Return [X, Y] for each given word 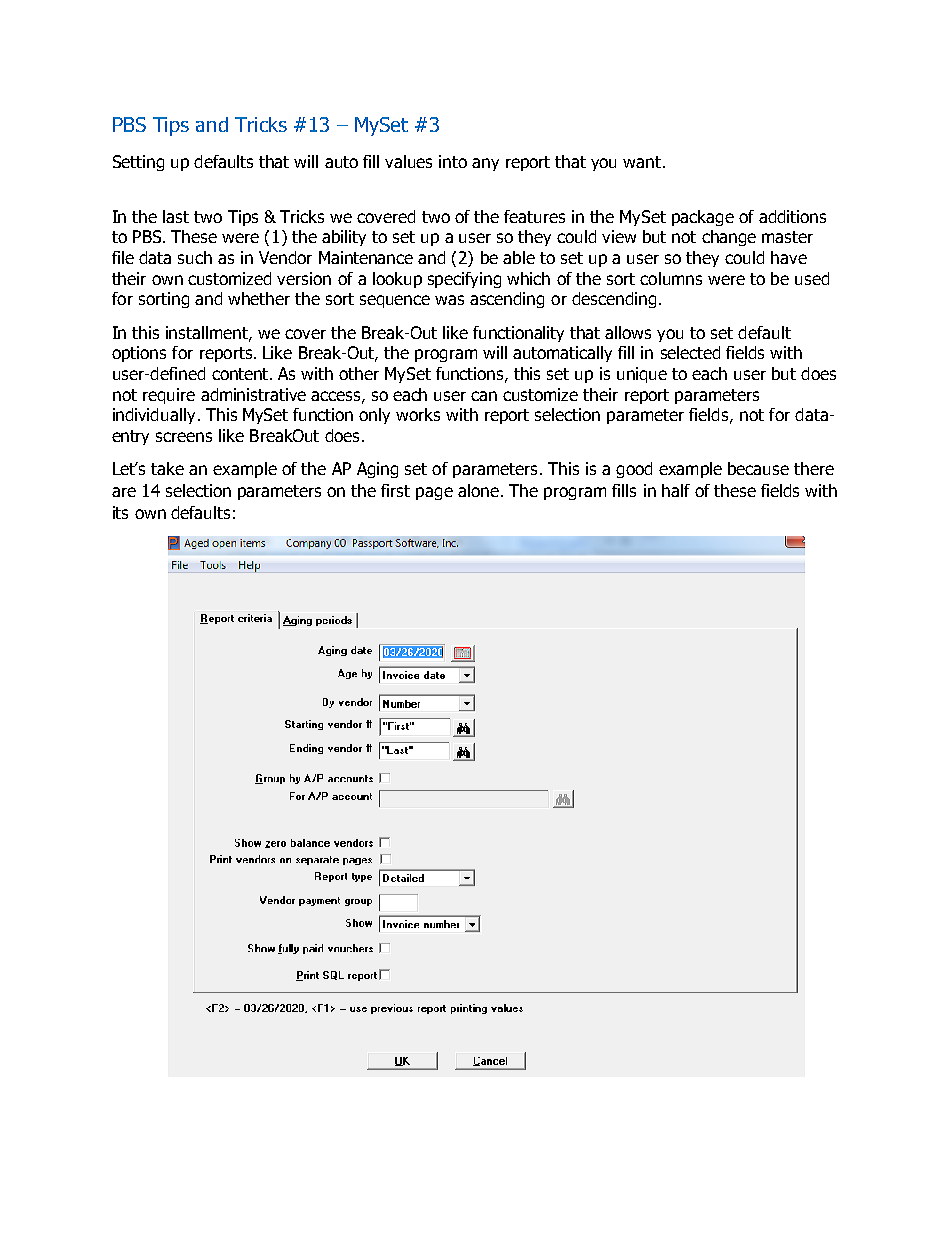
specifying [464, 280]
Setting [138, 163]
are [124, 492]
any [485, 164]
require [169, 396]
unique [642, 375]
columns [671, 278]
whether [259, 298]
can [484, 396]
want [643, 162]
